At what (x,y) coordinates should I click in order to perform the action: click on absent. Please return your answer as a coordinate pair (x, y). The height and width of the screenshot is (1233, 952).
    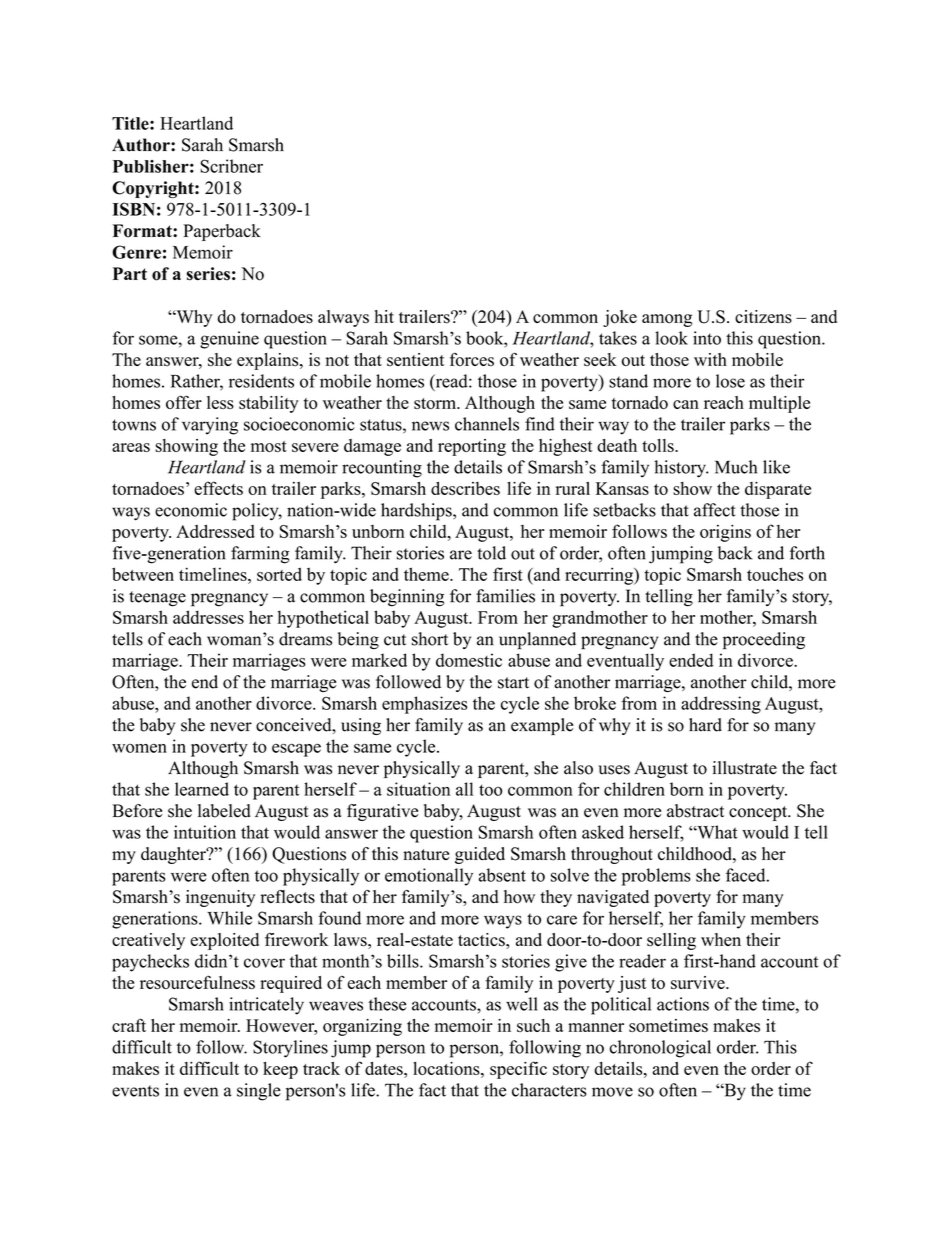
    Looking at the image, I should click on (502, 875).
